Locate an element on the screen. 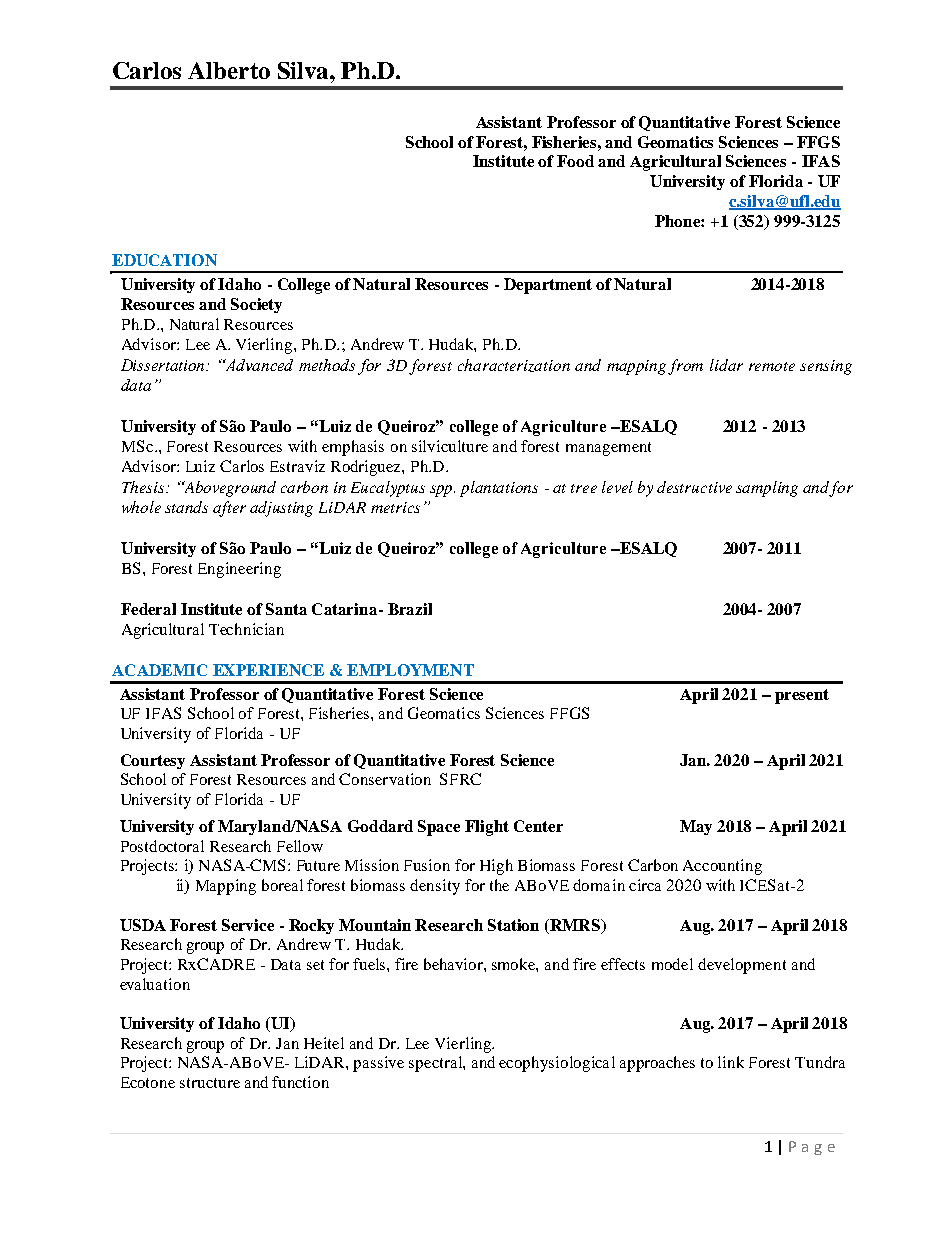  Food is located at coordinates (575, 161).
